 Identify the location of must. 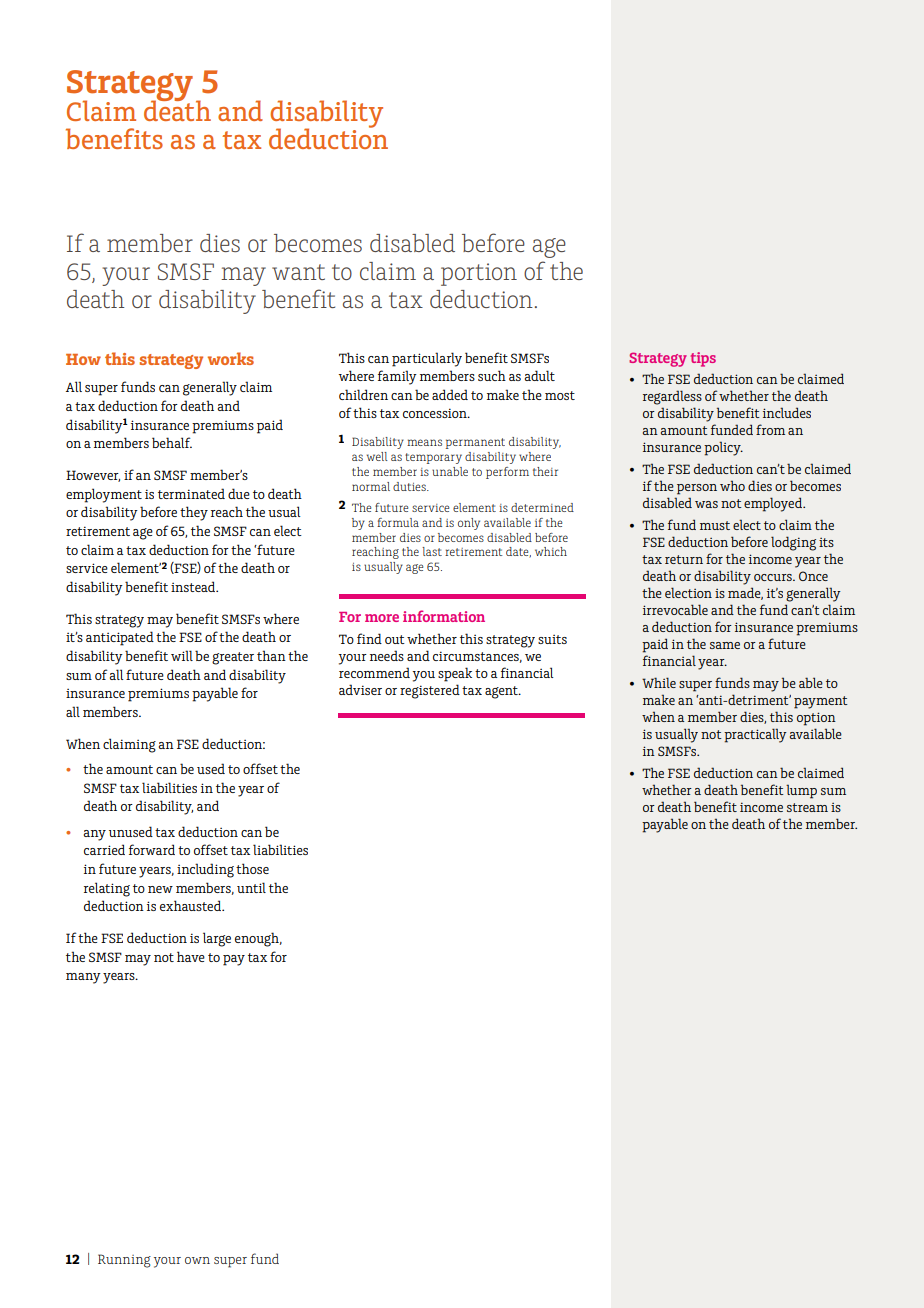
(715, 525).
